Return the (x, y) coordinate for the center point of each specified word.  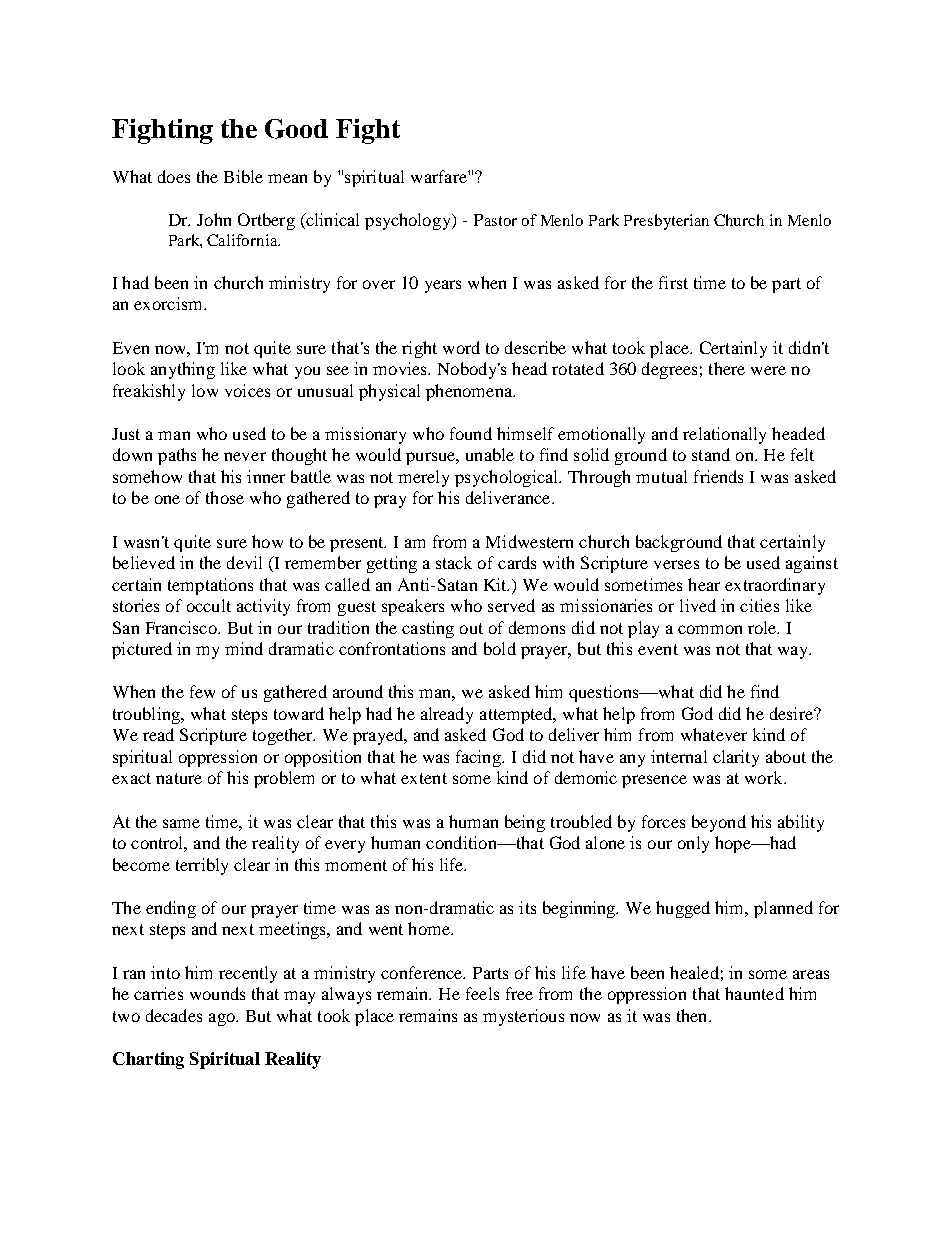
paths (177, 456)
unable (490, 454)
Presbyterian (666, 222)
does (174, 176)
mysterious (523, 1017)
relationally (724, 435)
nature (179, 778)
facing (480, 758)
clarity (736, 758)
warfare (440, 176)
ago (223, 1019)
